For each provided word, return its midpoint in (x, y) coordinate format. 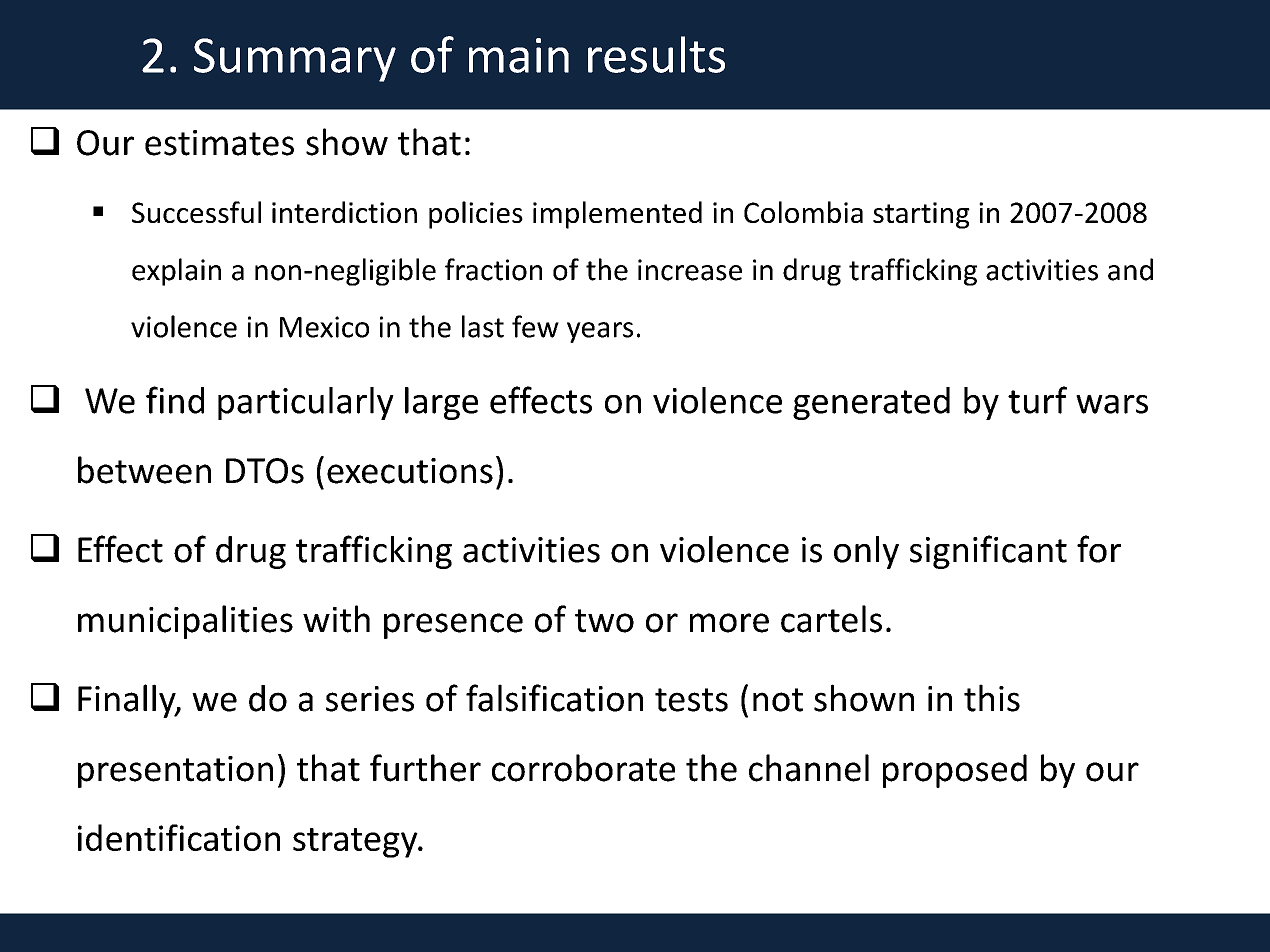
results (656, 54)
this (992, 698)
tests (691, 700)
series (370, 699)
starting (921, 215)
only (866, 552)
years (600, 332)
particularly (306, 403)
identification (179, 837)
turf (1037, 400)
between (144, 470)
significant (988, 552)
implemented (617, 215)
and (1130, 269)
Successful (196, 212)
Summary (295, 60)
